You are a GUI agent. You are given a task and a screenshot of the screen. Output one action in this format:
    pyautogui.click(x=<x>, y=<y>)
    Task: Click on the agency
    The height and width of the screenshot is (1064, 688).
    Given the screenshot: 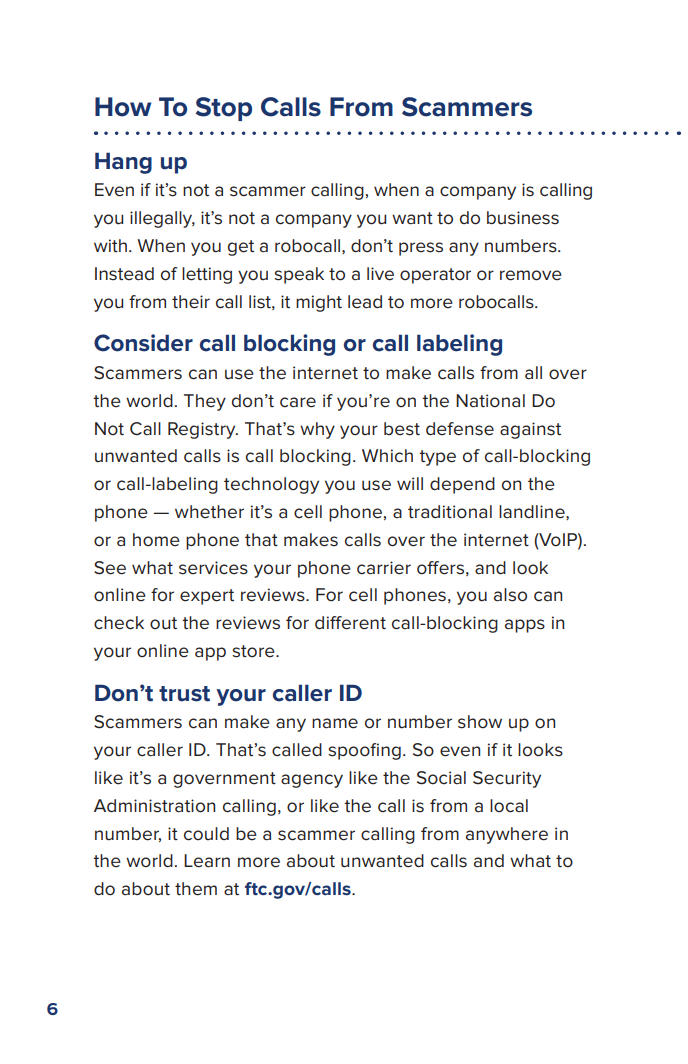 What is the action you would take?
    pyautogui.click(x=312, y=781)
